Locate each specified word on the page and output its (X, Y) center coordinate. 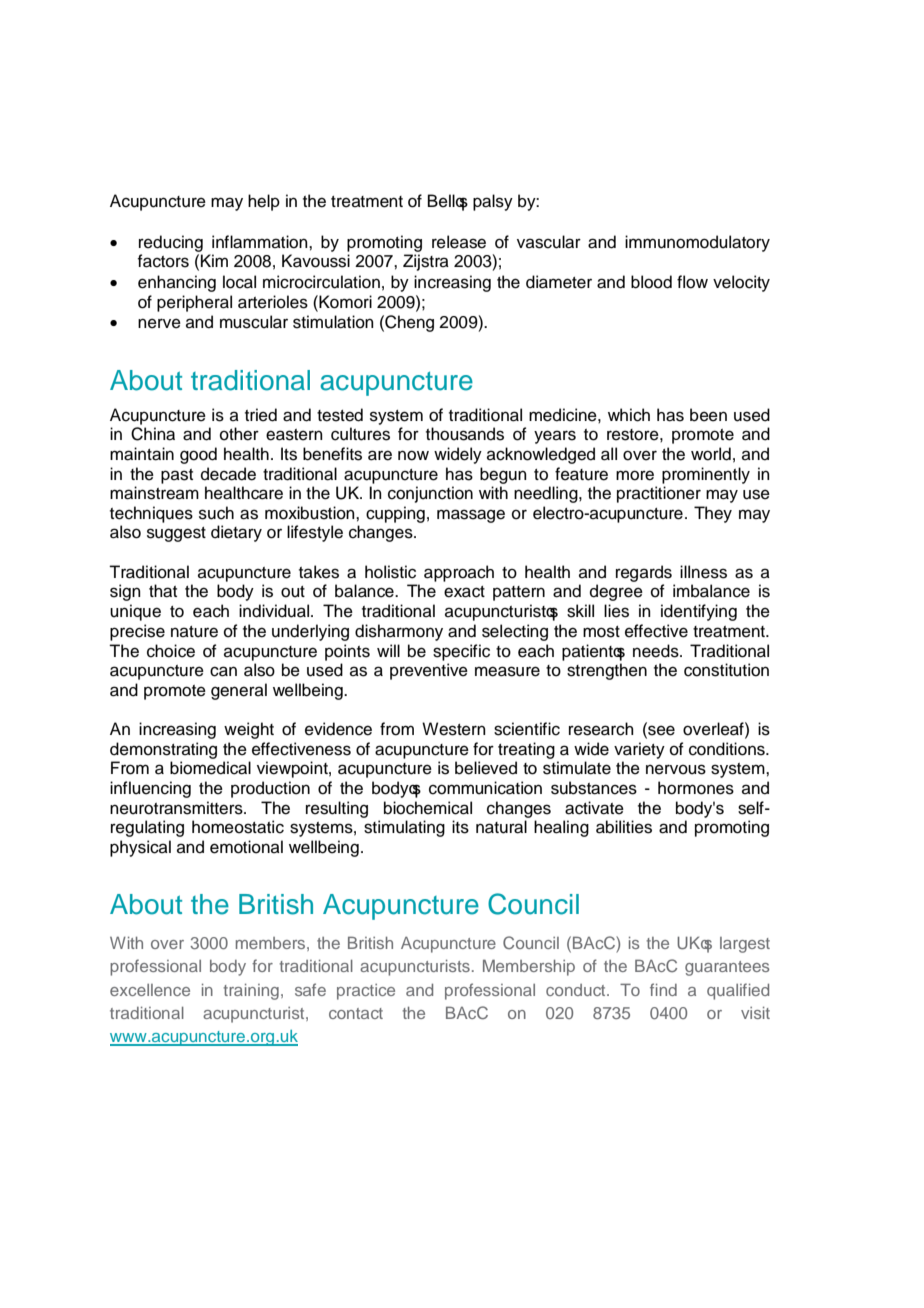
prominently (706, 475)
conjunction (430, 494)
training (251, 992)
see (660, 730)
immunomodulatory (697, 243)
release (459, 242)
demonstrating (163, 750)
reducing (171, 243)
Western (454, 729)
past (177, 476)
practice (366, 992)
